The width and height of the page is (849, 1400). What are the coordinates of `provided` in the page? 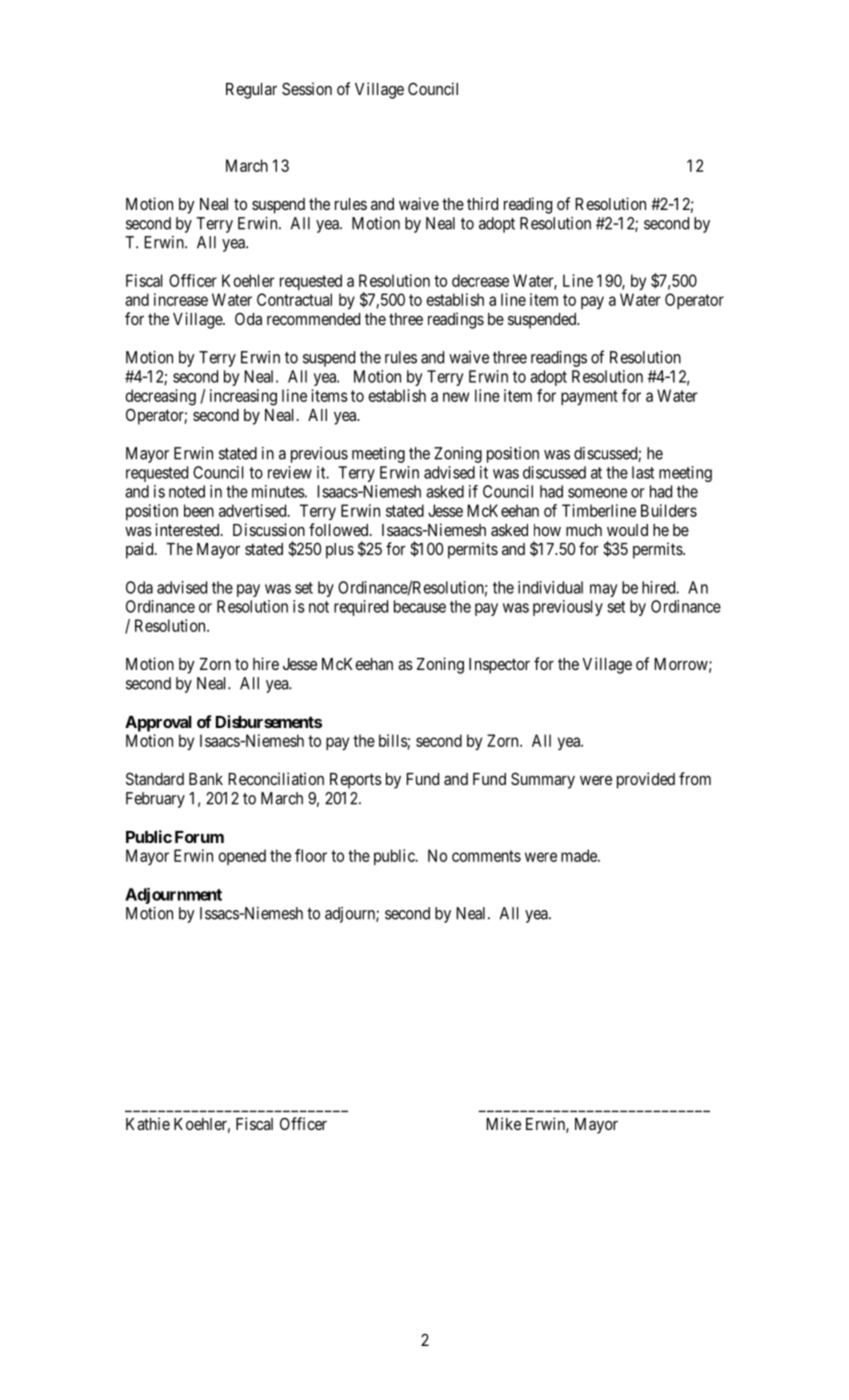 It's located at (646, 780).
